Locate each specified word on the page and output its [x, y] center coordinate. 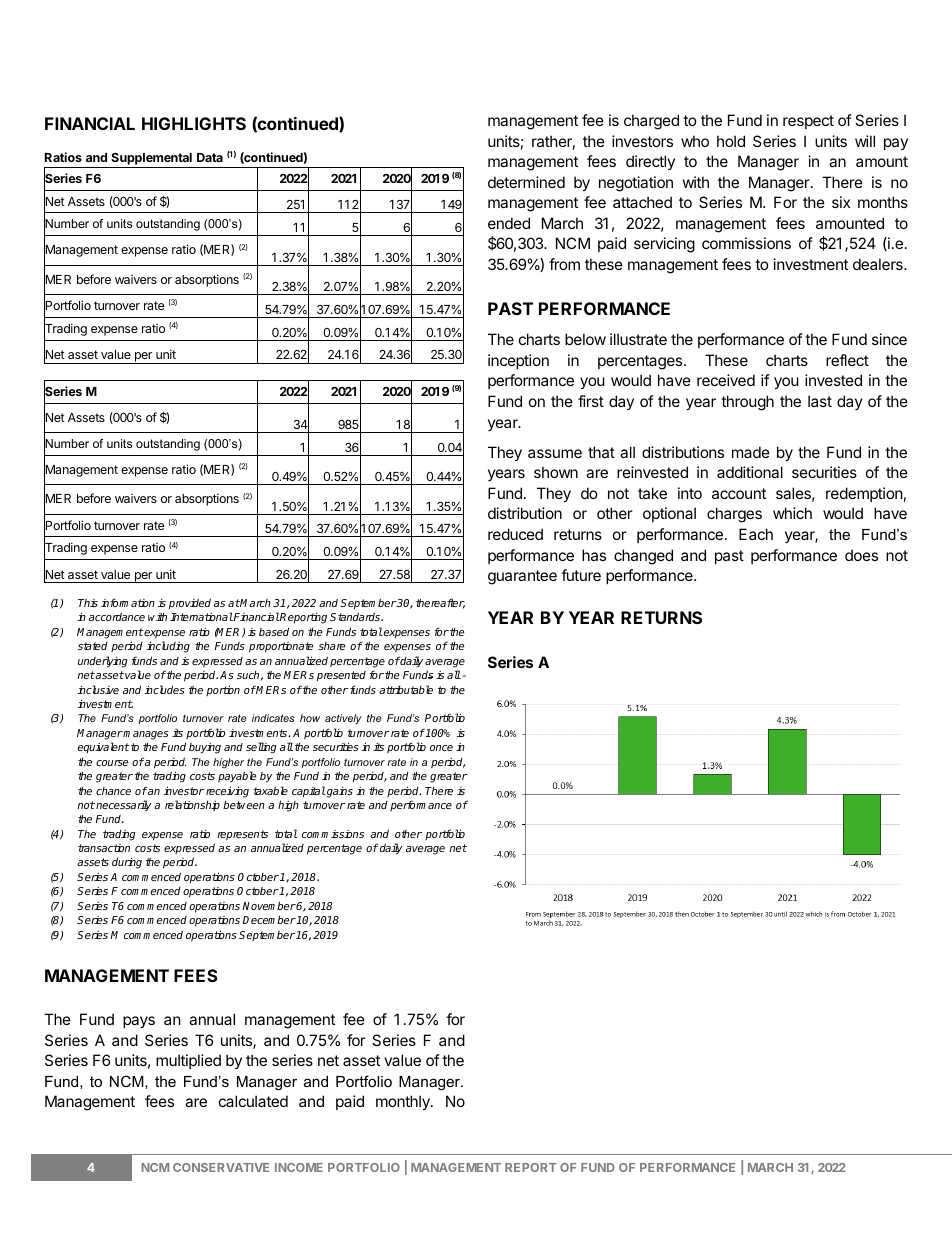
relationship [192, 805]
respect [808, 122]
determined [526, 182]
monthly [404, 1102]
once [441, 748]
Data [210, 157]
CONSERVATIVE [221, 1167]
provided [190, 603]
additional [750, 472]
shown [556, 472]
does [861, 555]
